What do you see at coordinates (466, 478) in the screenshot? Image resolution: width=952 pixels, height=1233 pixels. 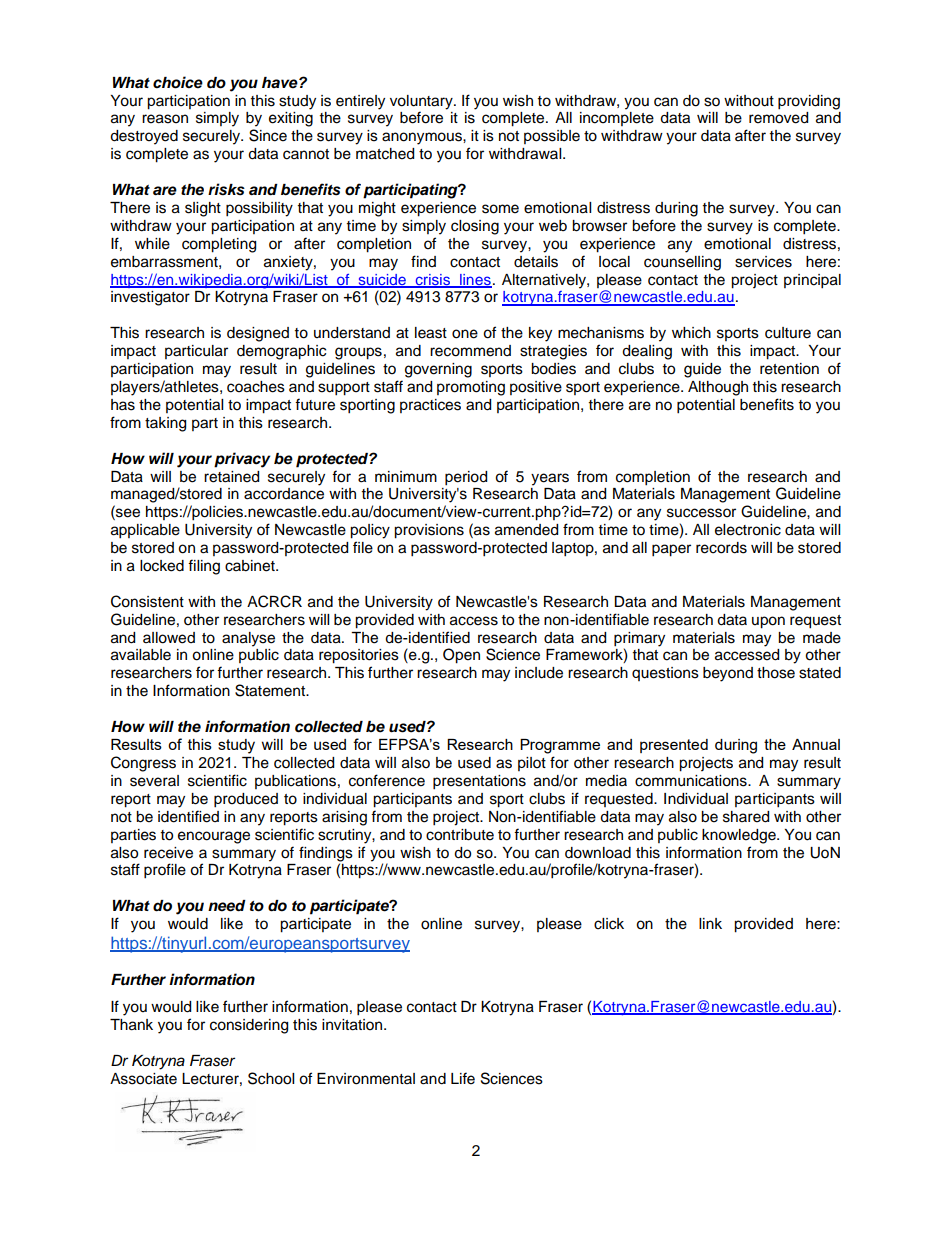 I see `period` at bounding box center [466, 478].
